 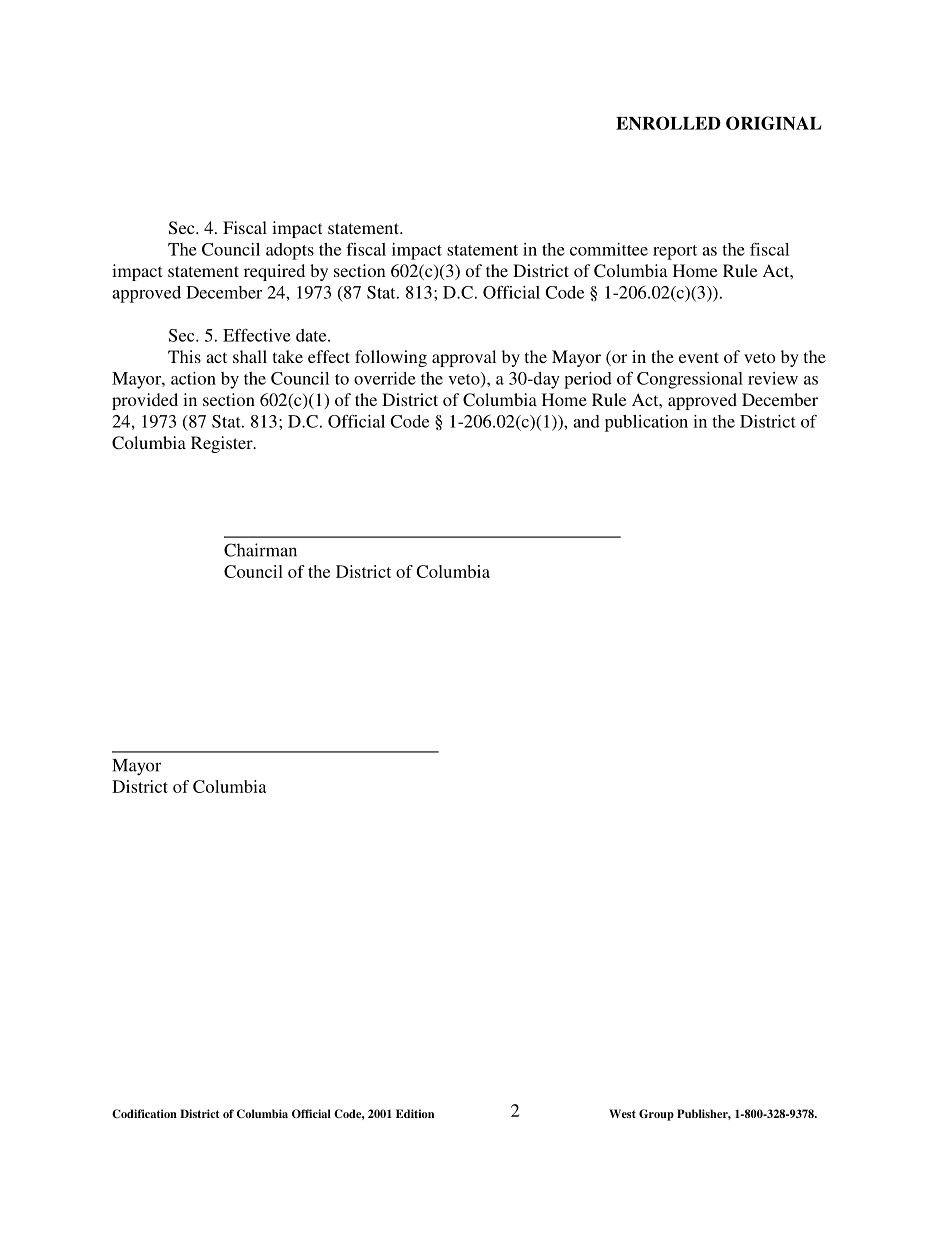 What do you see at coordinates (622, 1113) in the image?
I see `West` at bounding box center [622, 1113].
